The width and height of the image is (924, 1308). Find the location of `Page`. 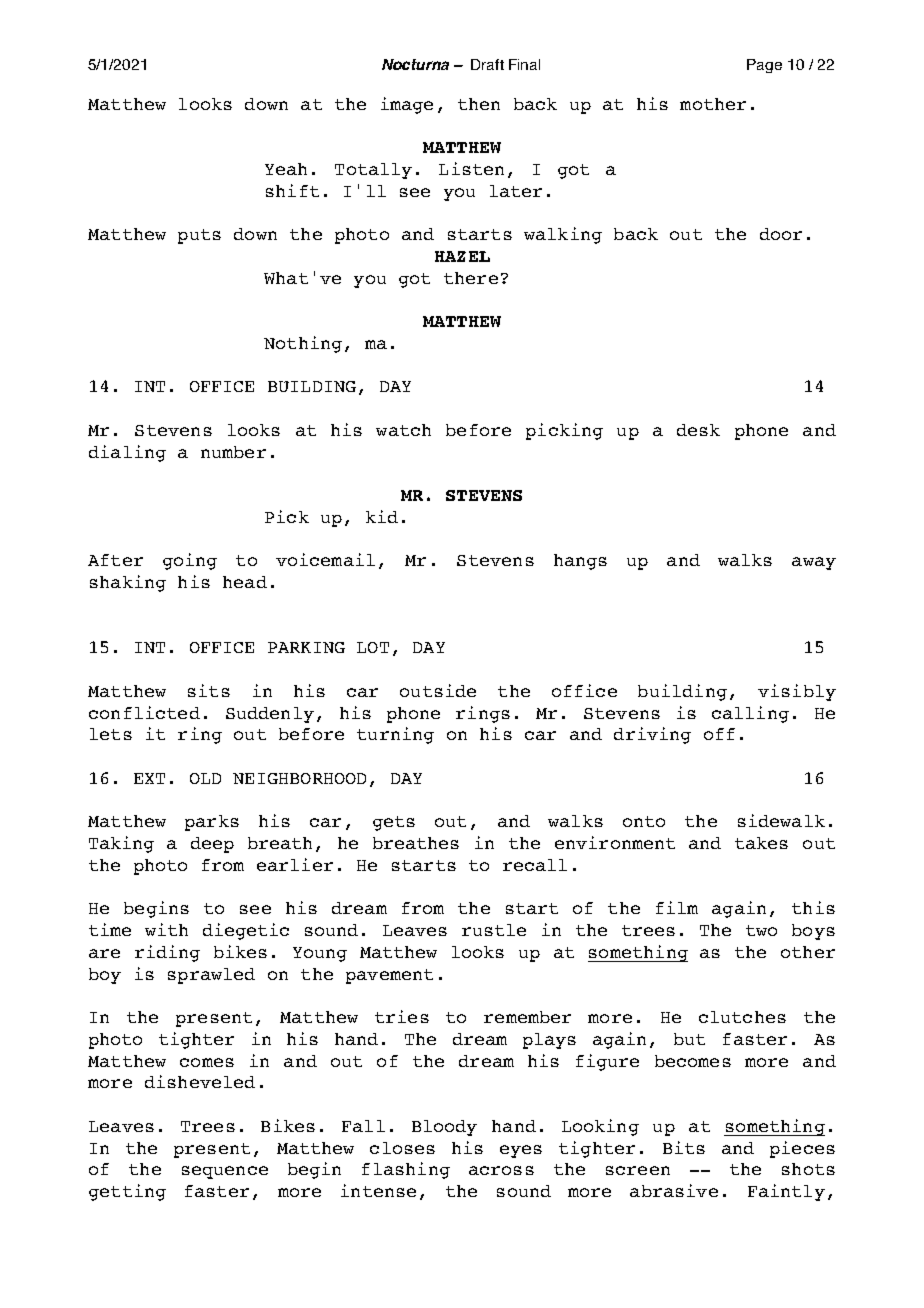

Page is located at coordinates (764, 66).
